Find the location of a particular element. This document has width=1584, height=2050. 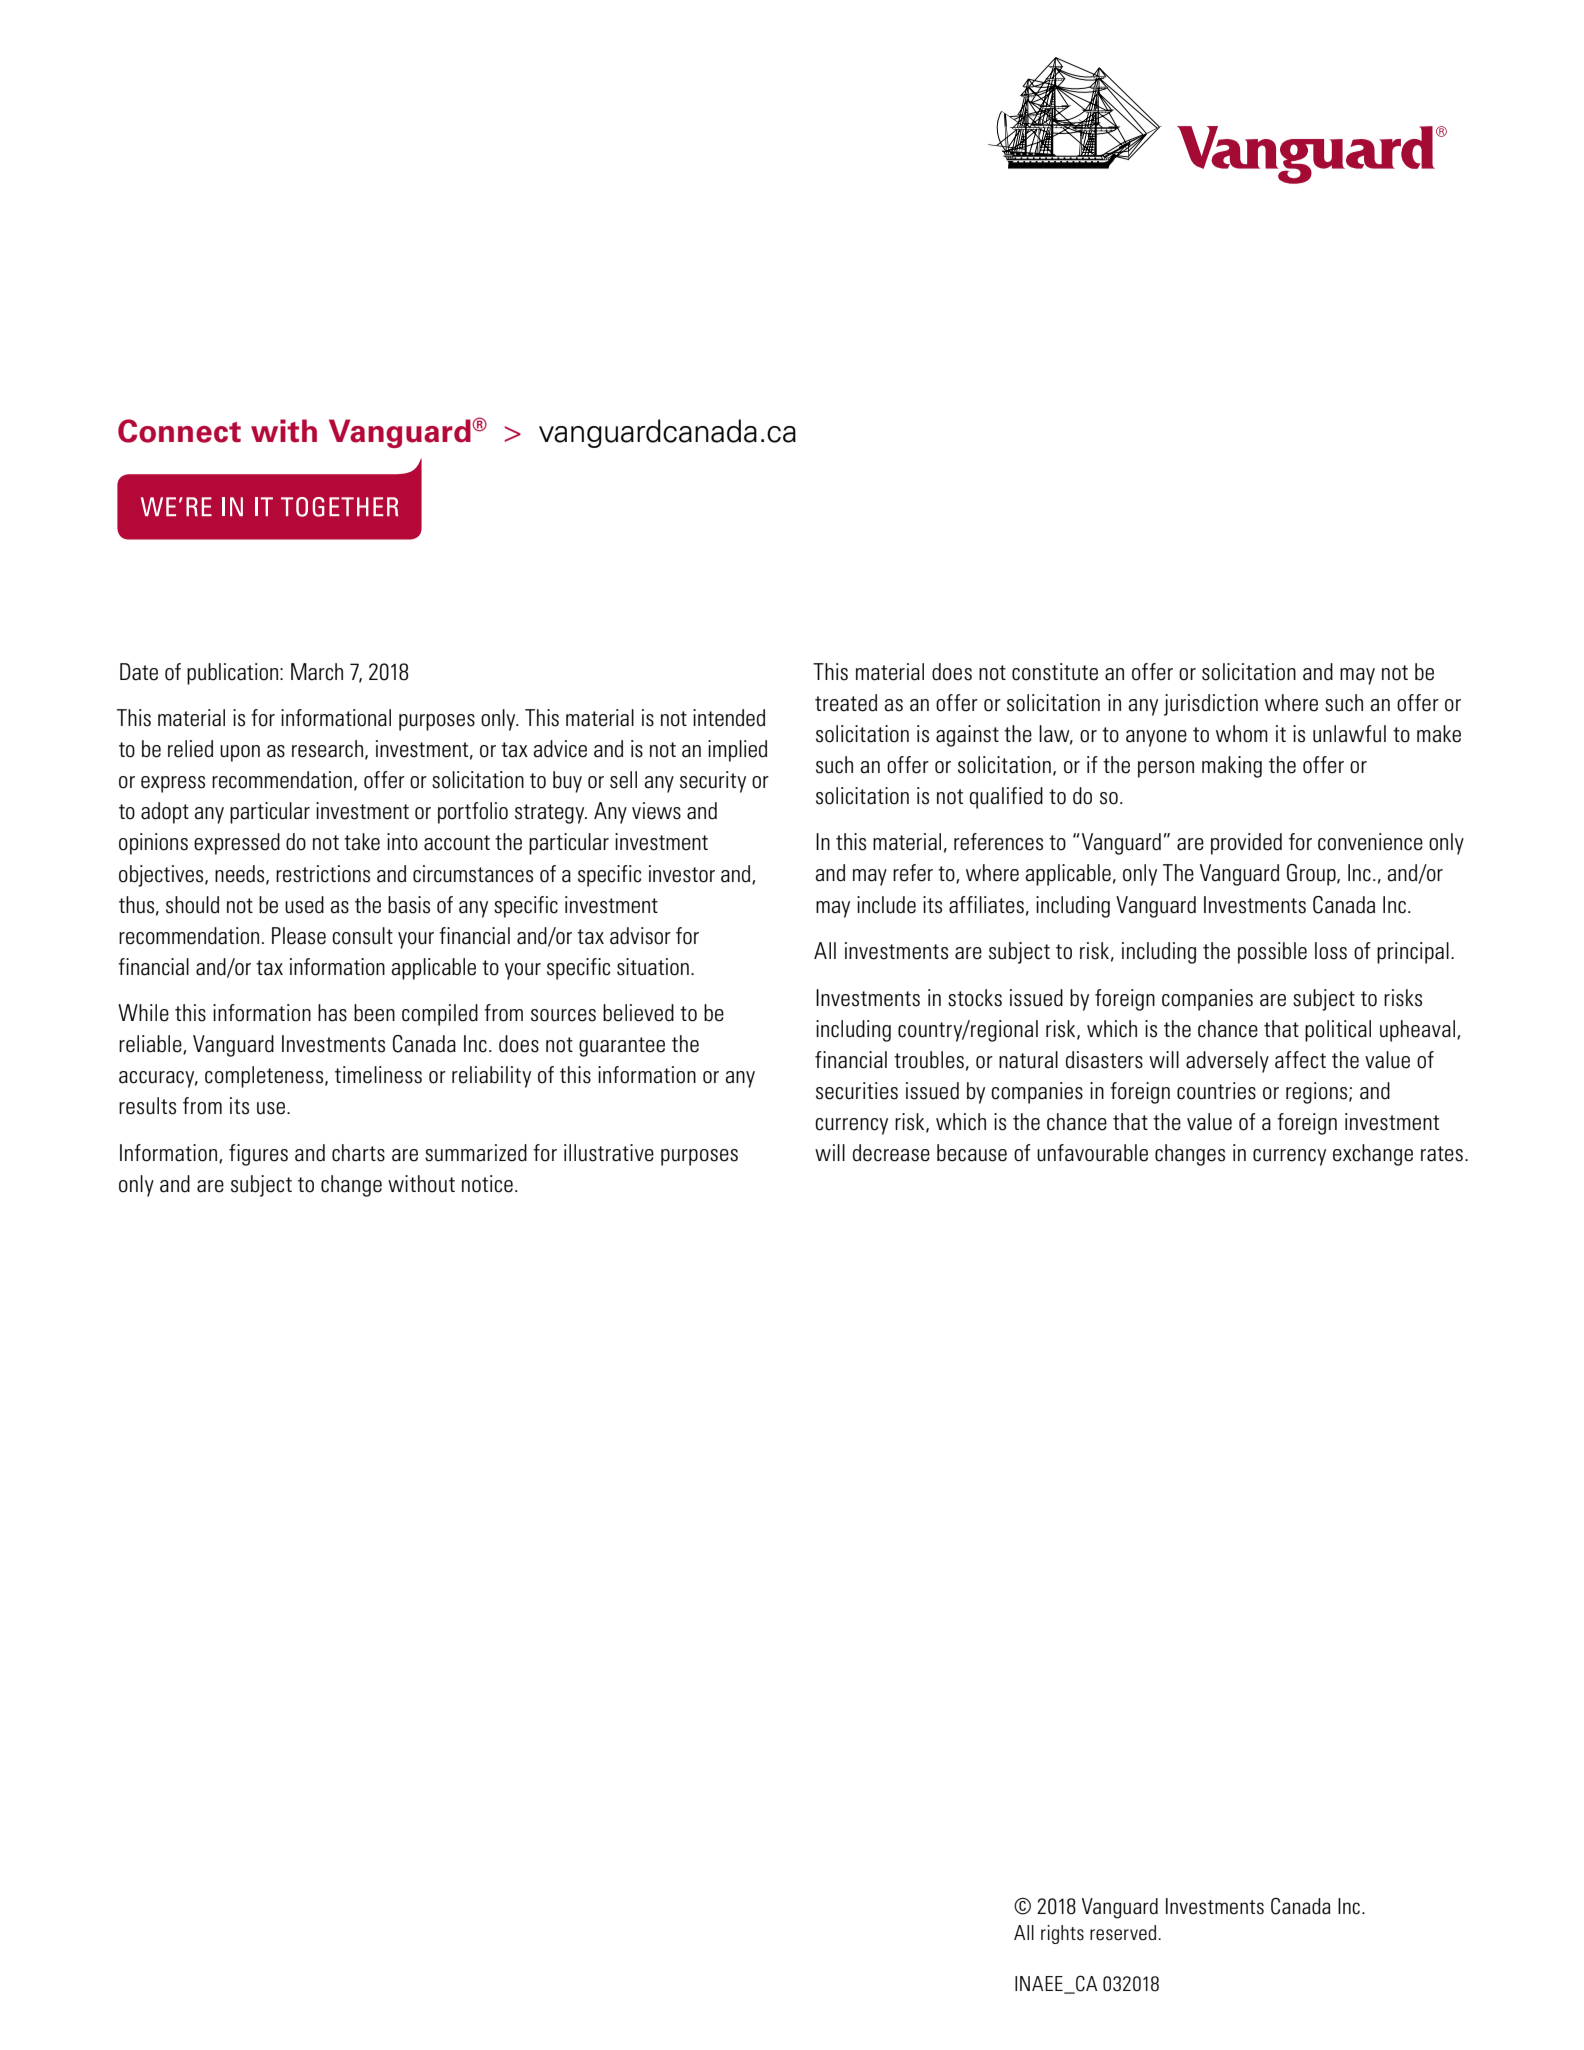

notice is located at coordinates (487, 1184).
